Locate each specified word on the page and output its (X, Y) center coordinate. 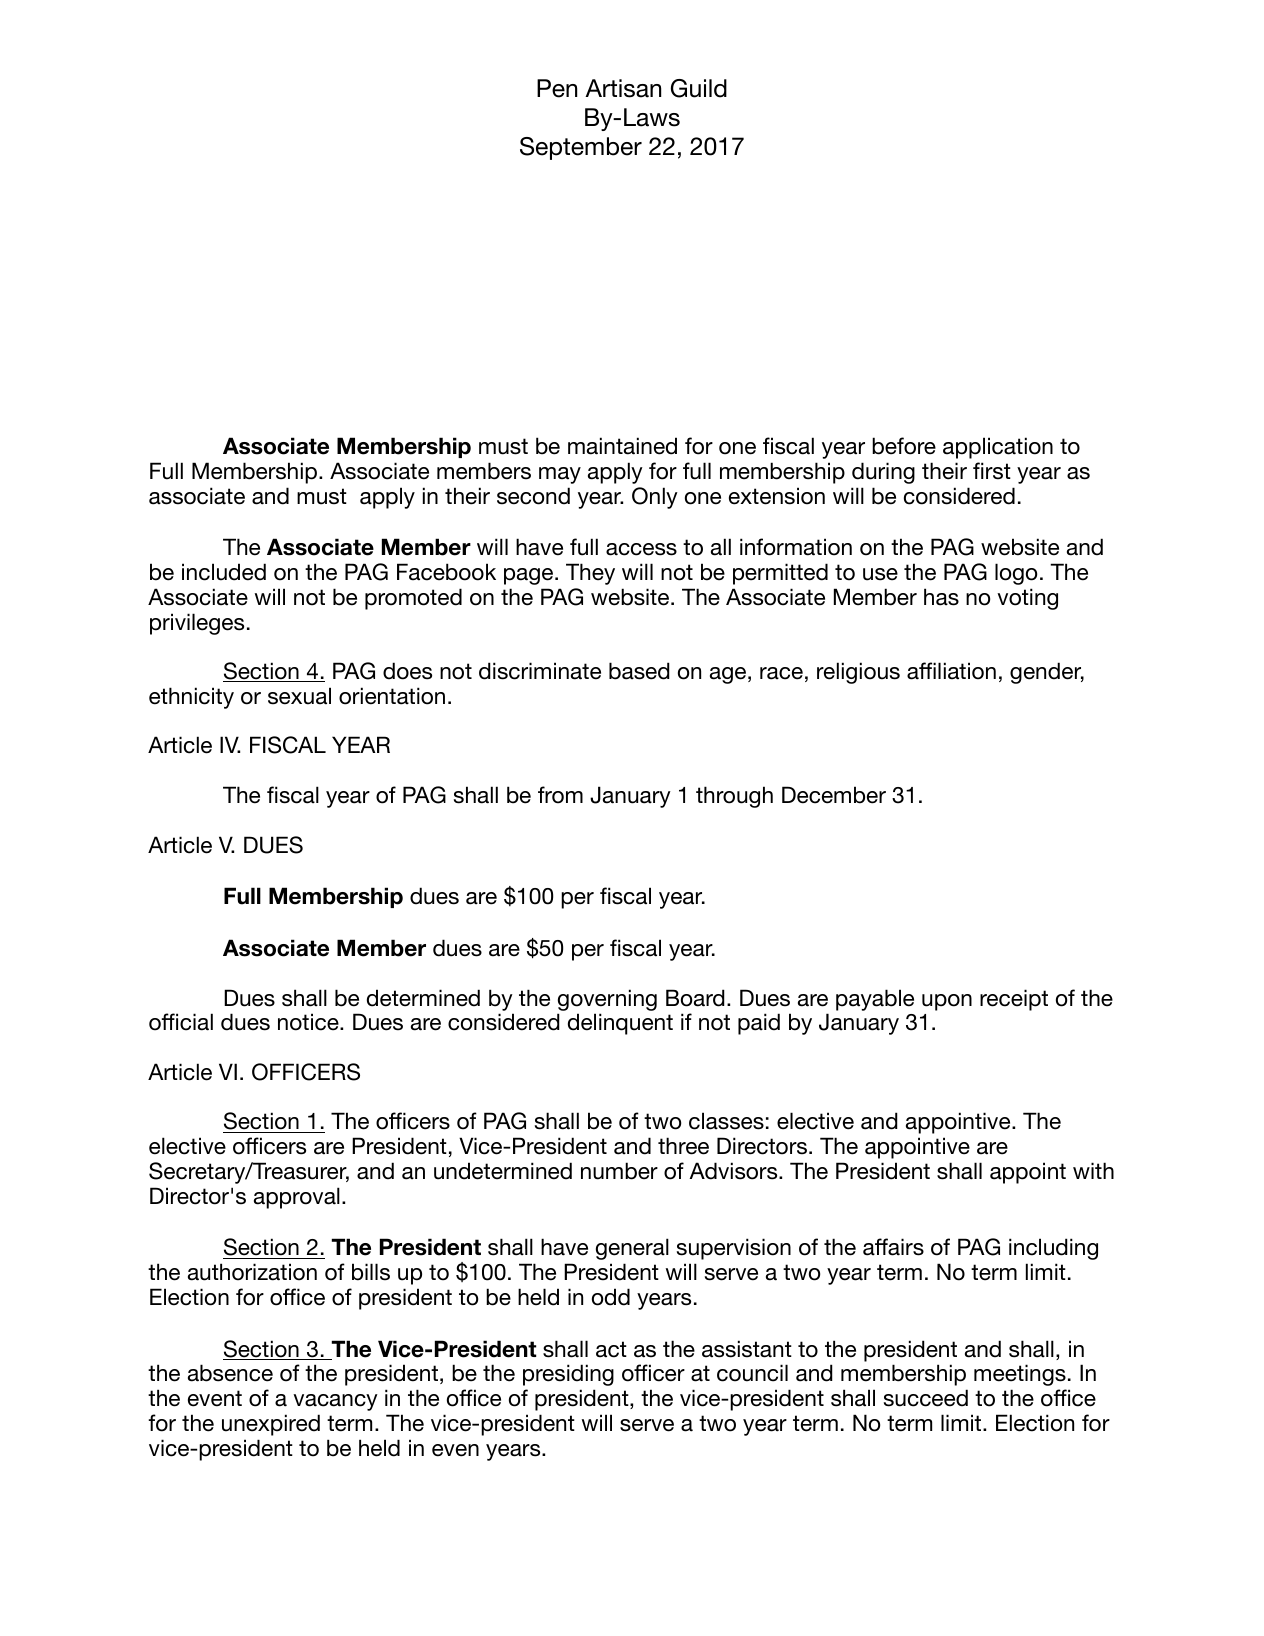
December (834, 795)
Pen (557, 88)
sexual (299, 696)
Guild (699, 88)
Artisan (623, 88)
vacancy (335, 1402)
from (560, 795)
